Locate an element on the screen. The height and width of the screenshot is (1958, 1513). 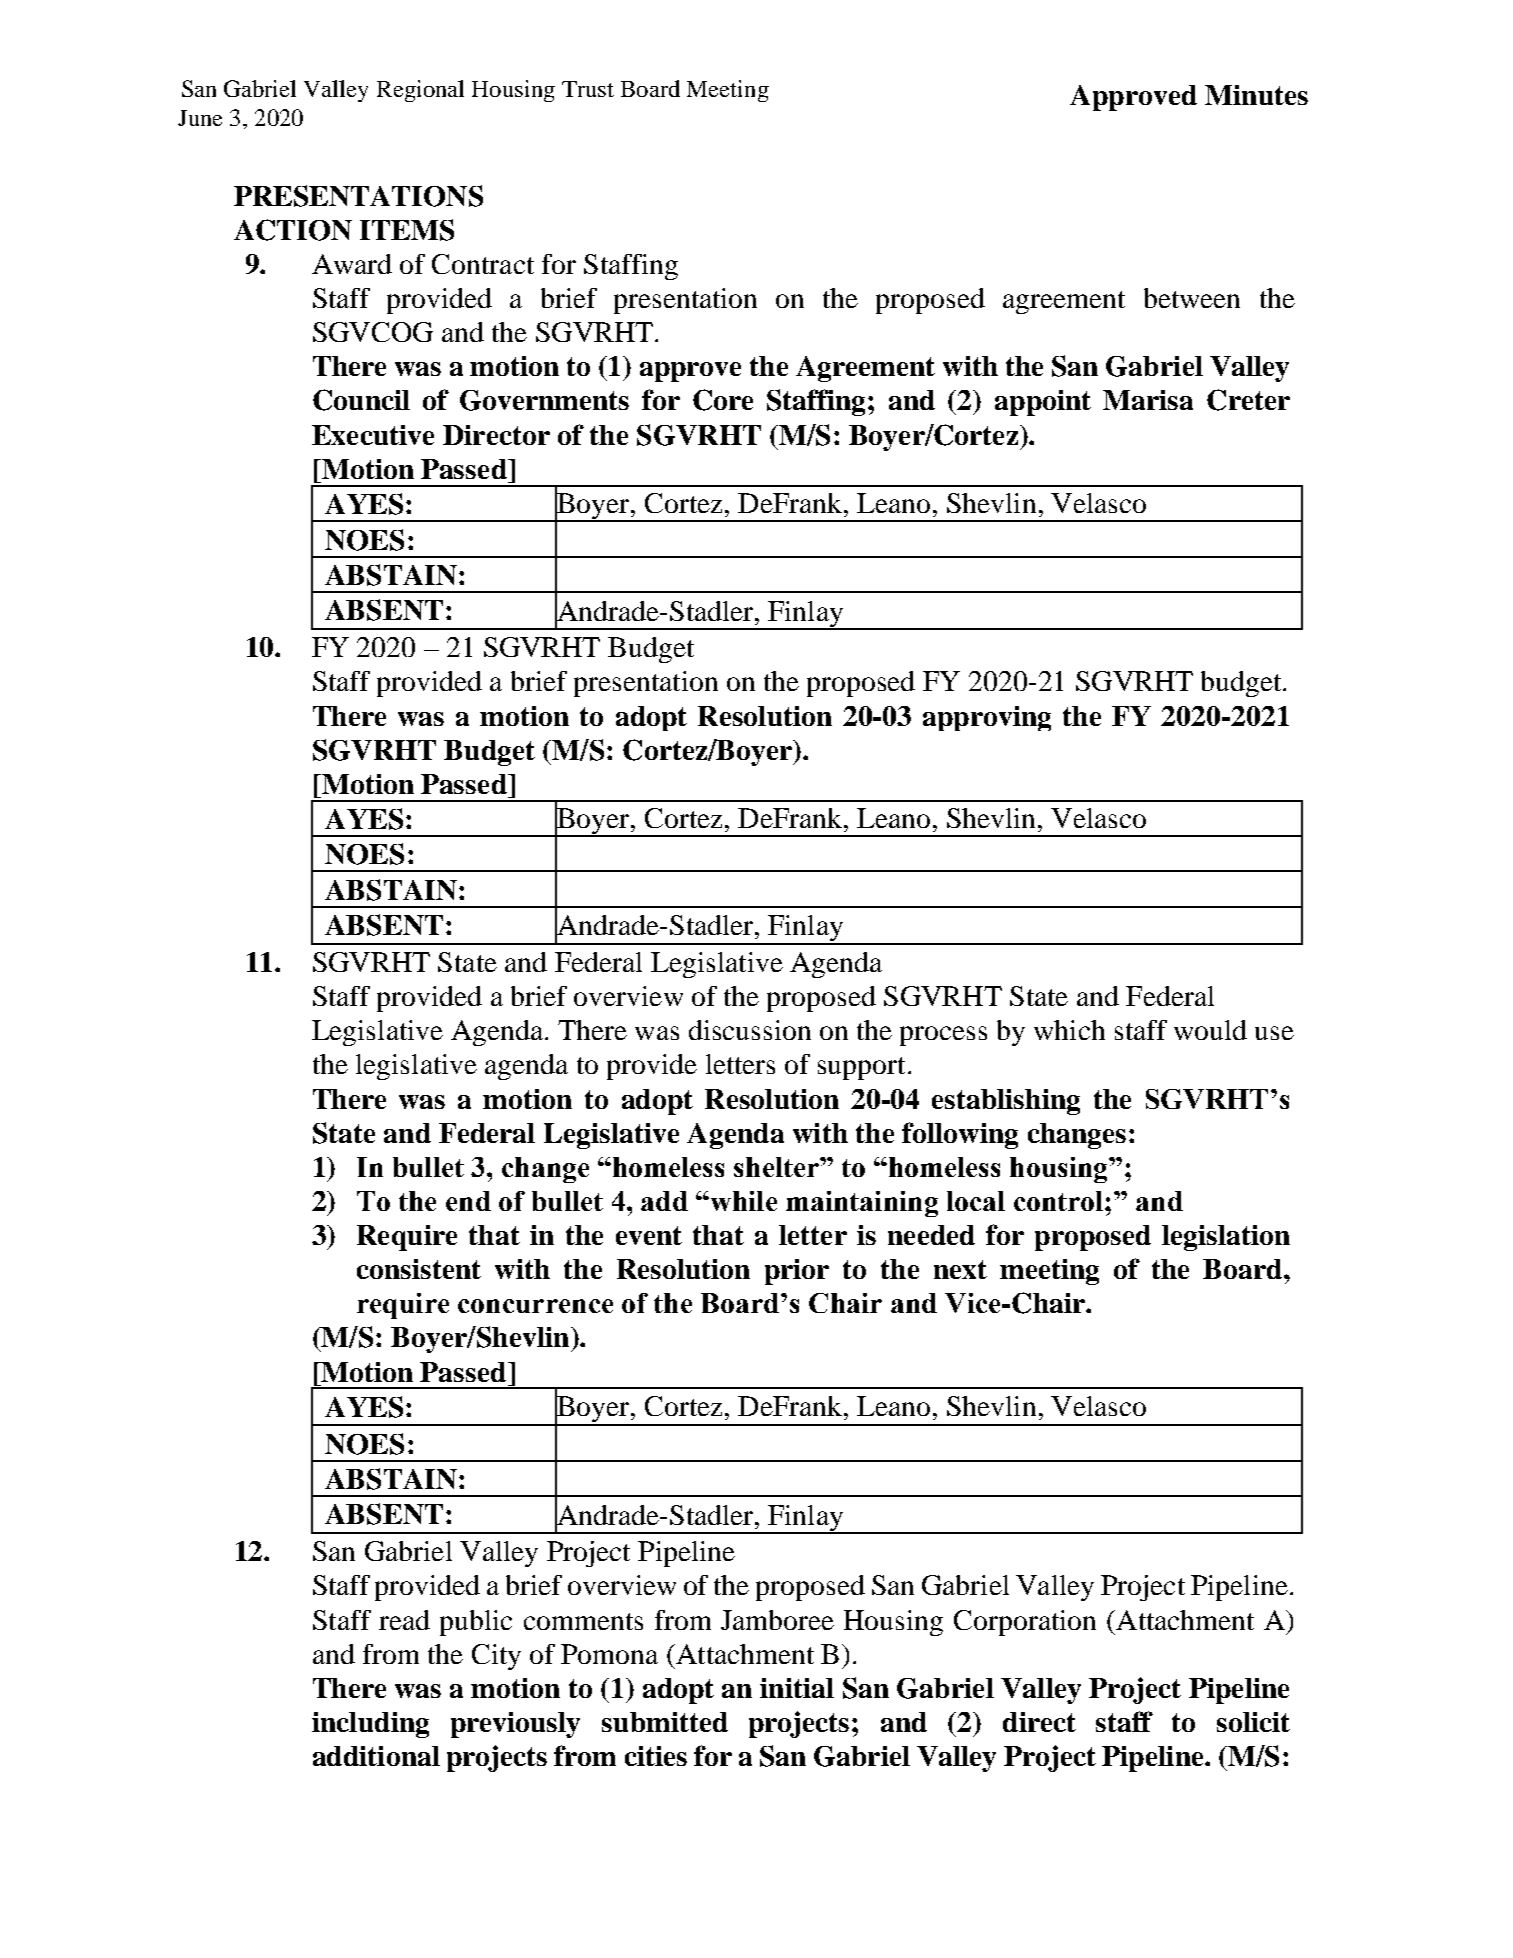
Trust is located at coordinates (588, 89).
